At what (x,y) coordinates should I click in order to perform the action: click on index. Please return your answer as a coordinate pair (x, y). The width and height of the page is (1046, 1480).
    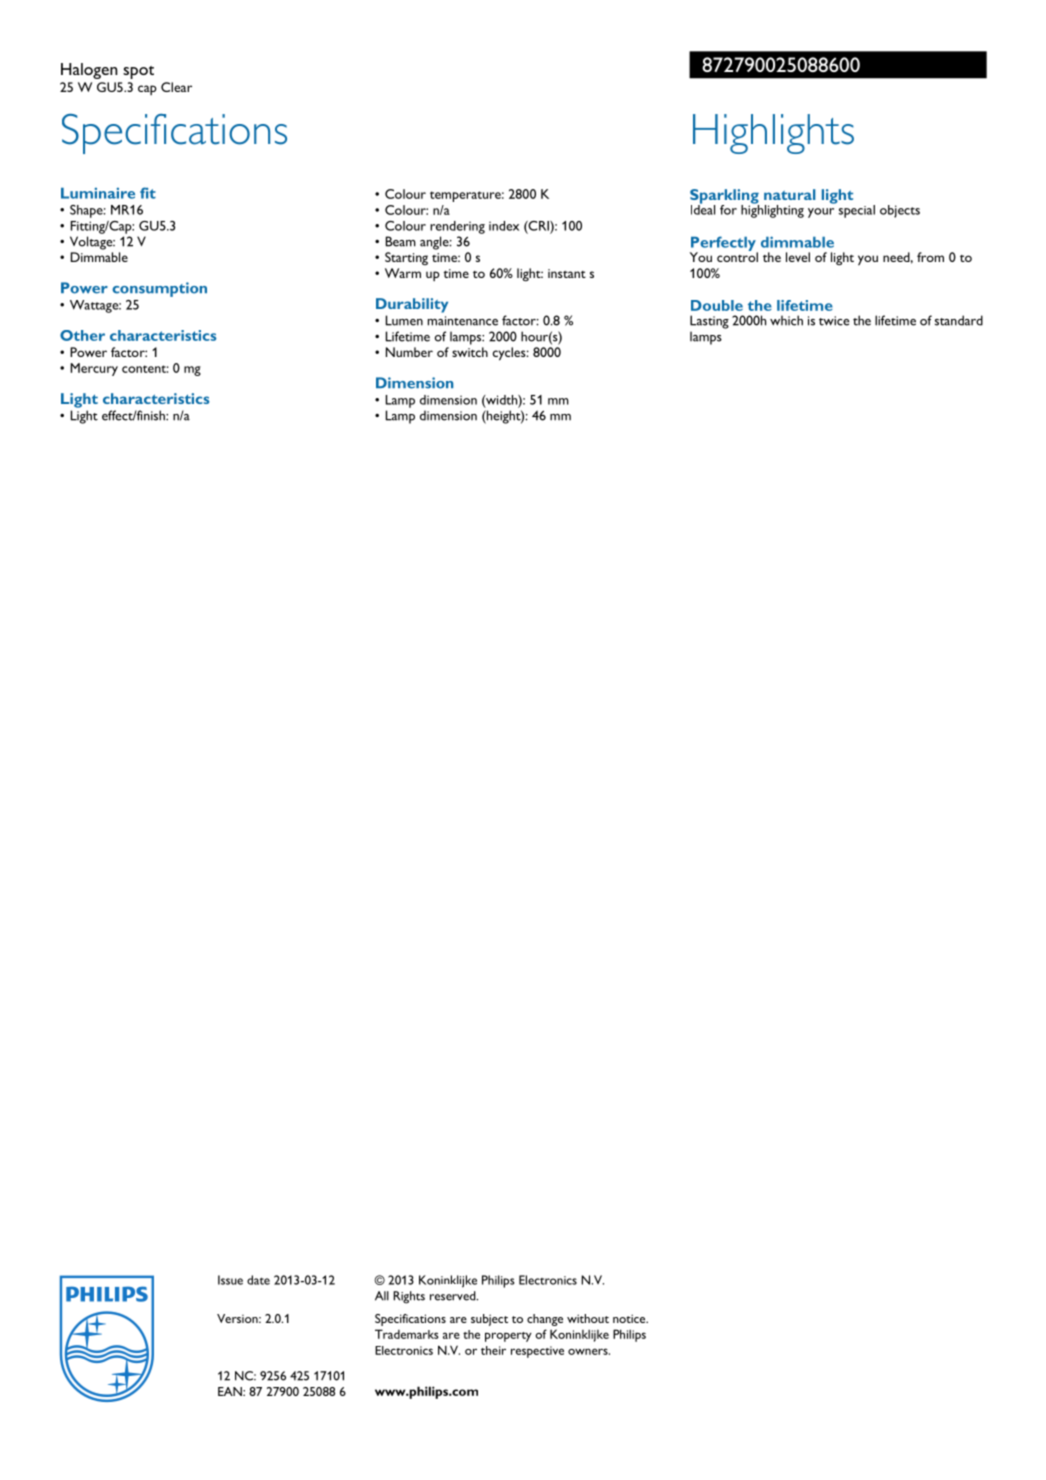
    Looking at the image, I should click on (504, 226).
